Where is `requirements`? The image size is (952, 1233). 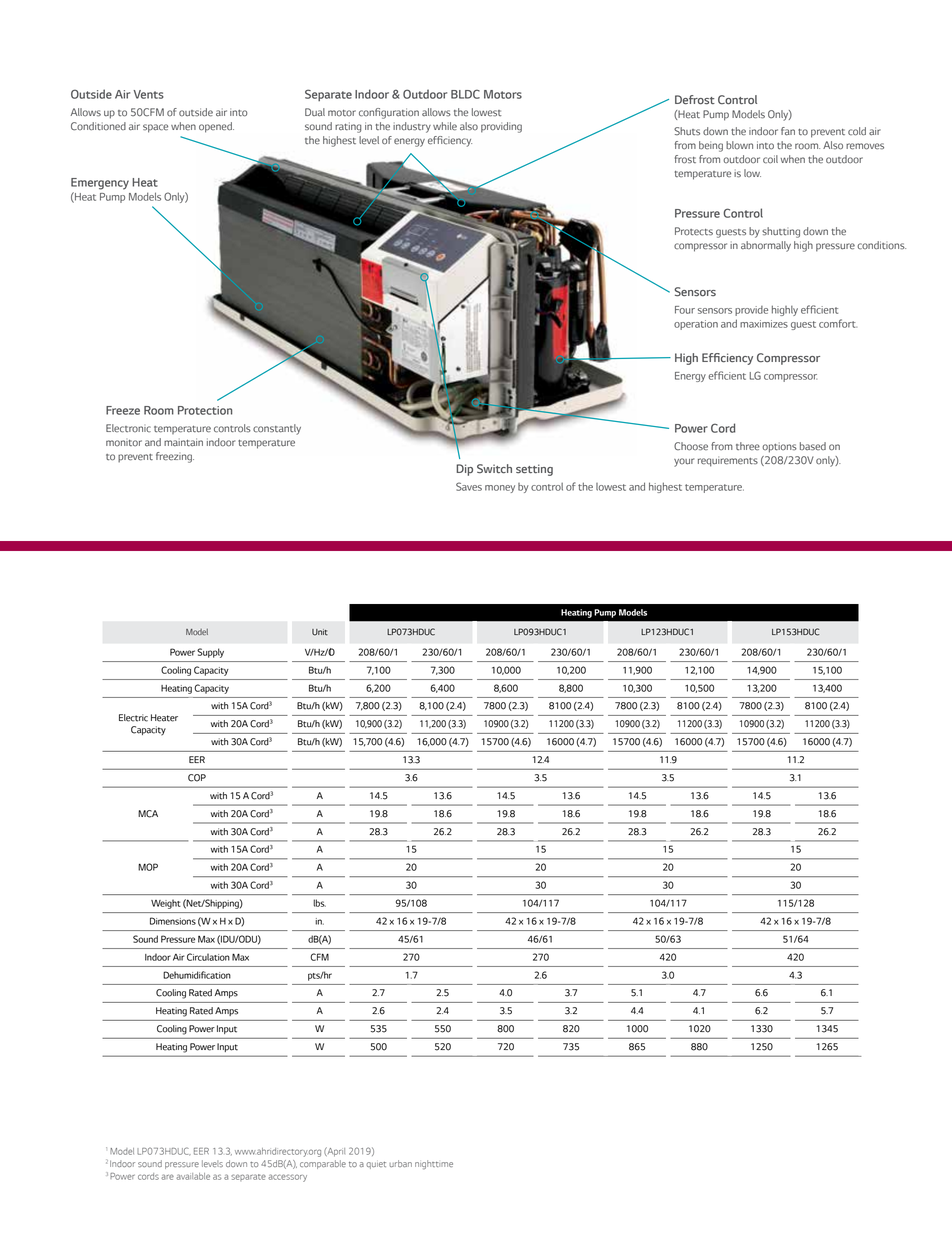
requirements is located at coordinates (728, 461).
